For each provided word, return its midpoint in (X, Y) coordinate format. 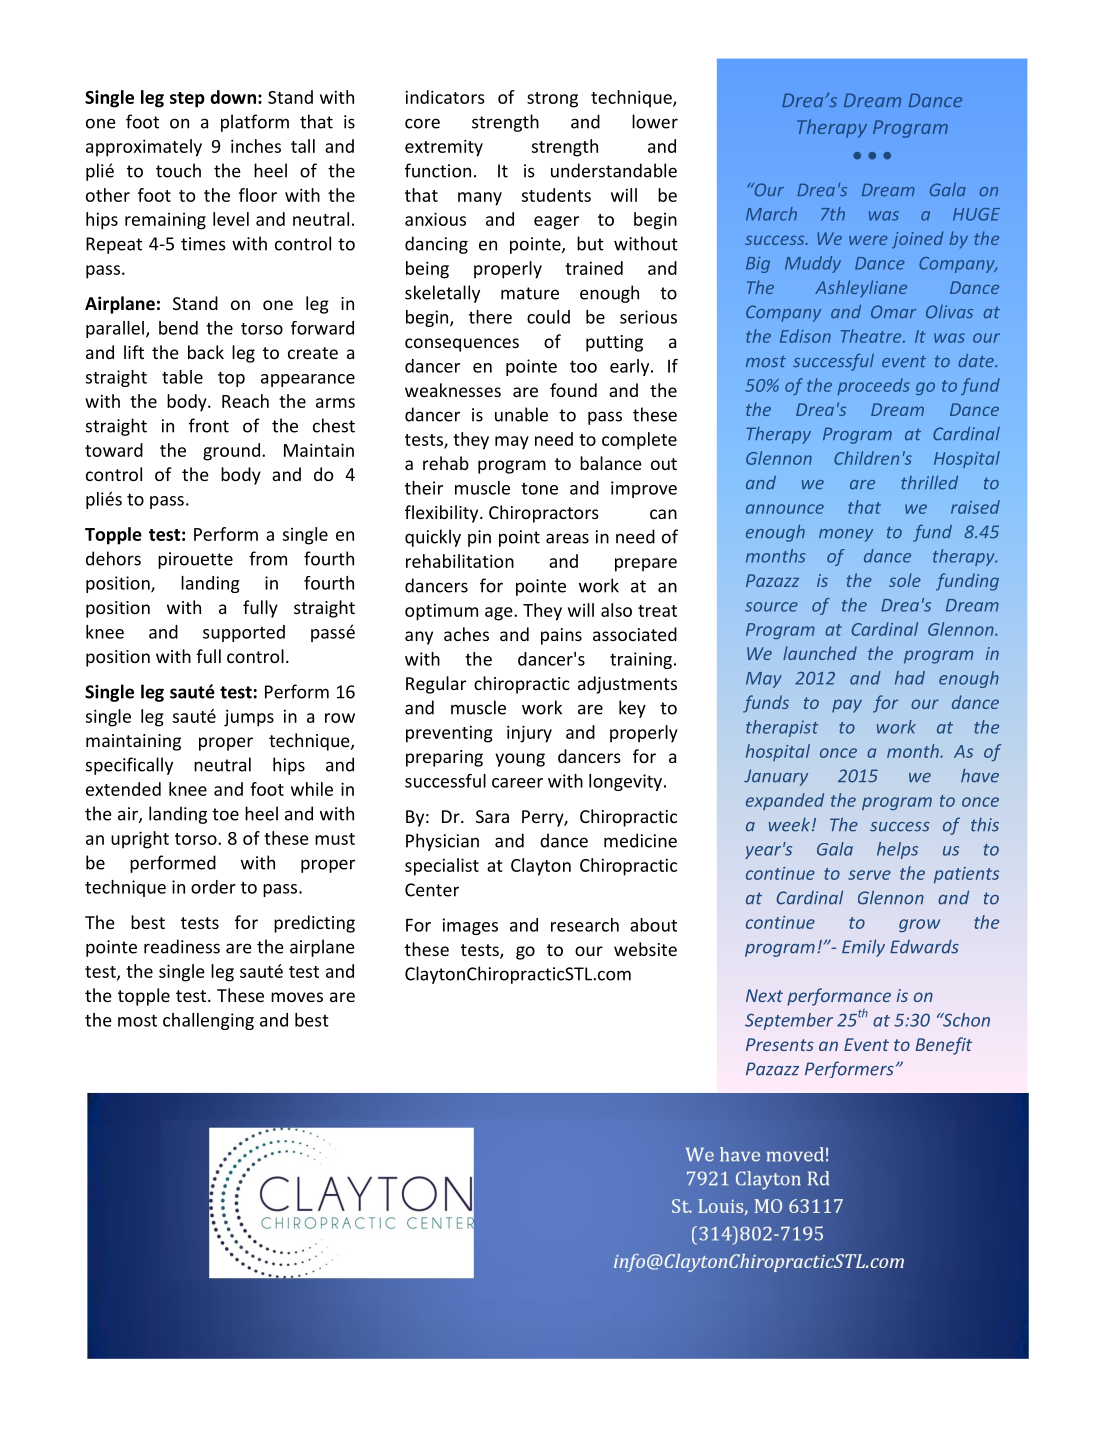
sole (905, 580)
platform (255, 123)
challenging (208, 1021)
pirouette (195, 560)
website (645, 949)
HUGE (976, 214)
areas (567, 538)
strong (552, 100)
